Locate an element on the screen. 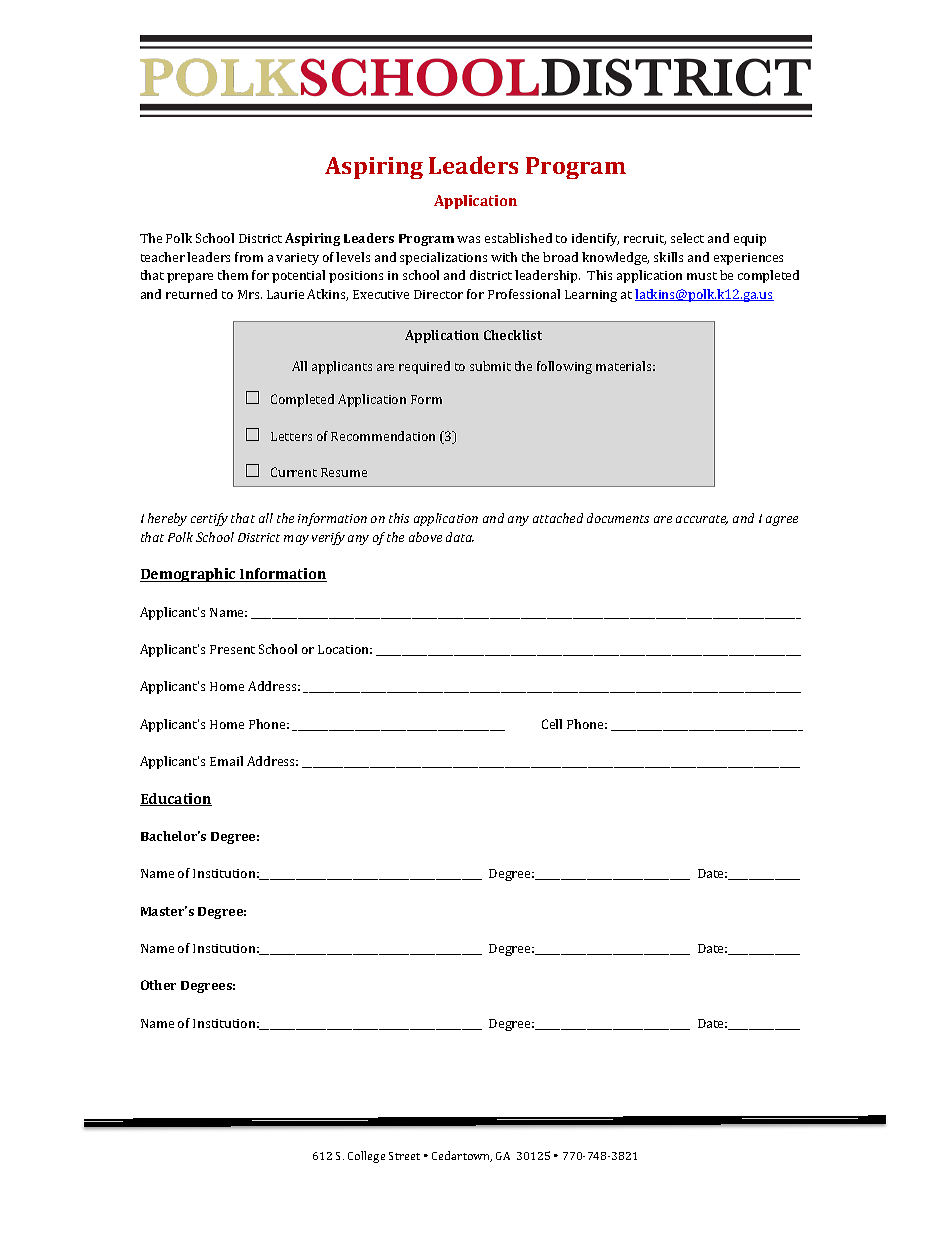  Present is located at coordinates (232, 649).
